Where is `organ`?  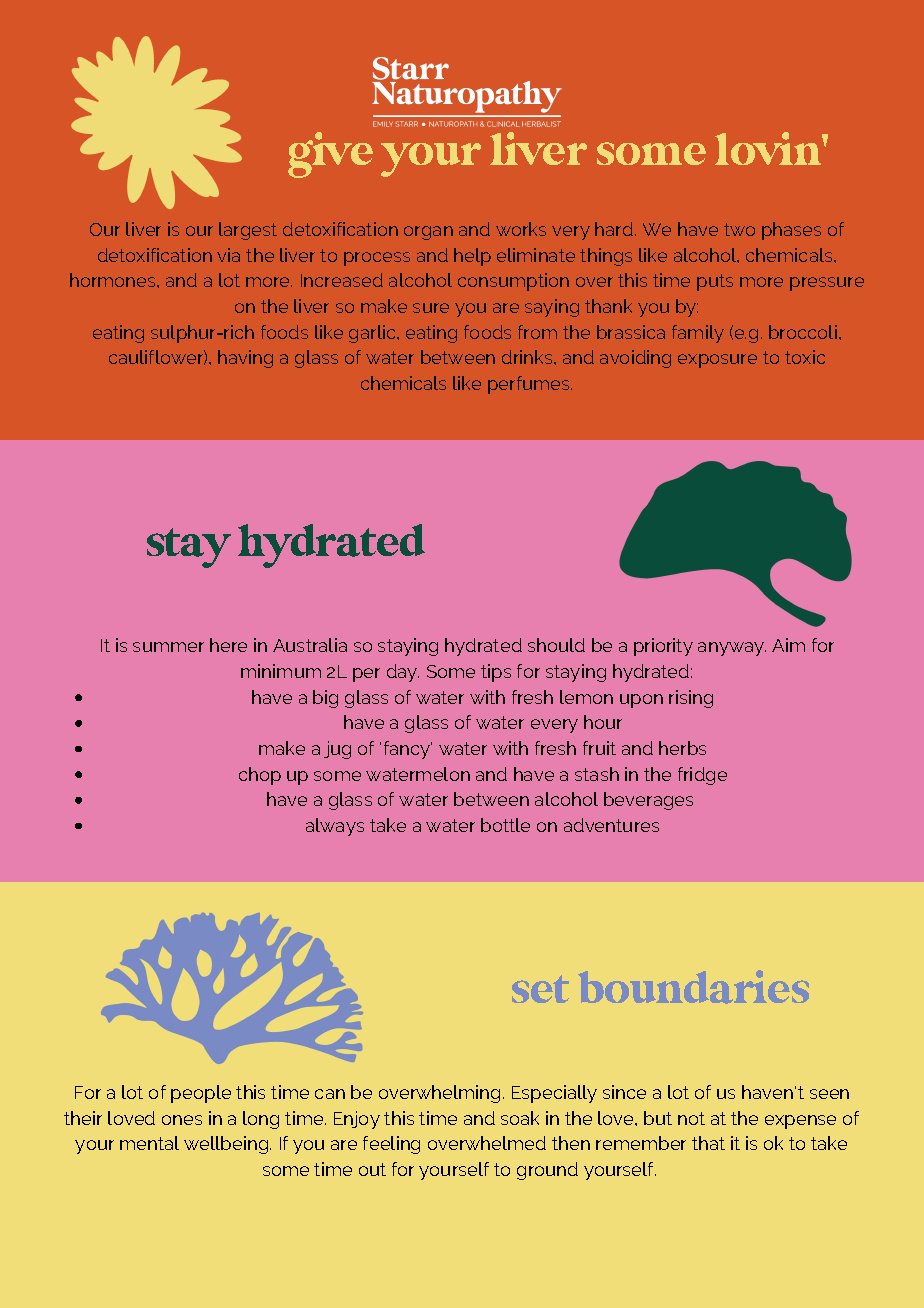
organ is located at coordinates (428, 233).
